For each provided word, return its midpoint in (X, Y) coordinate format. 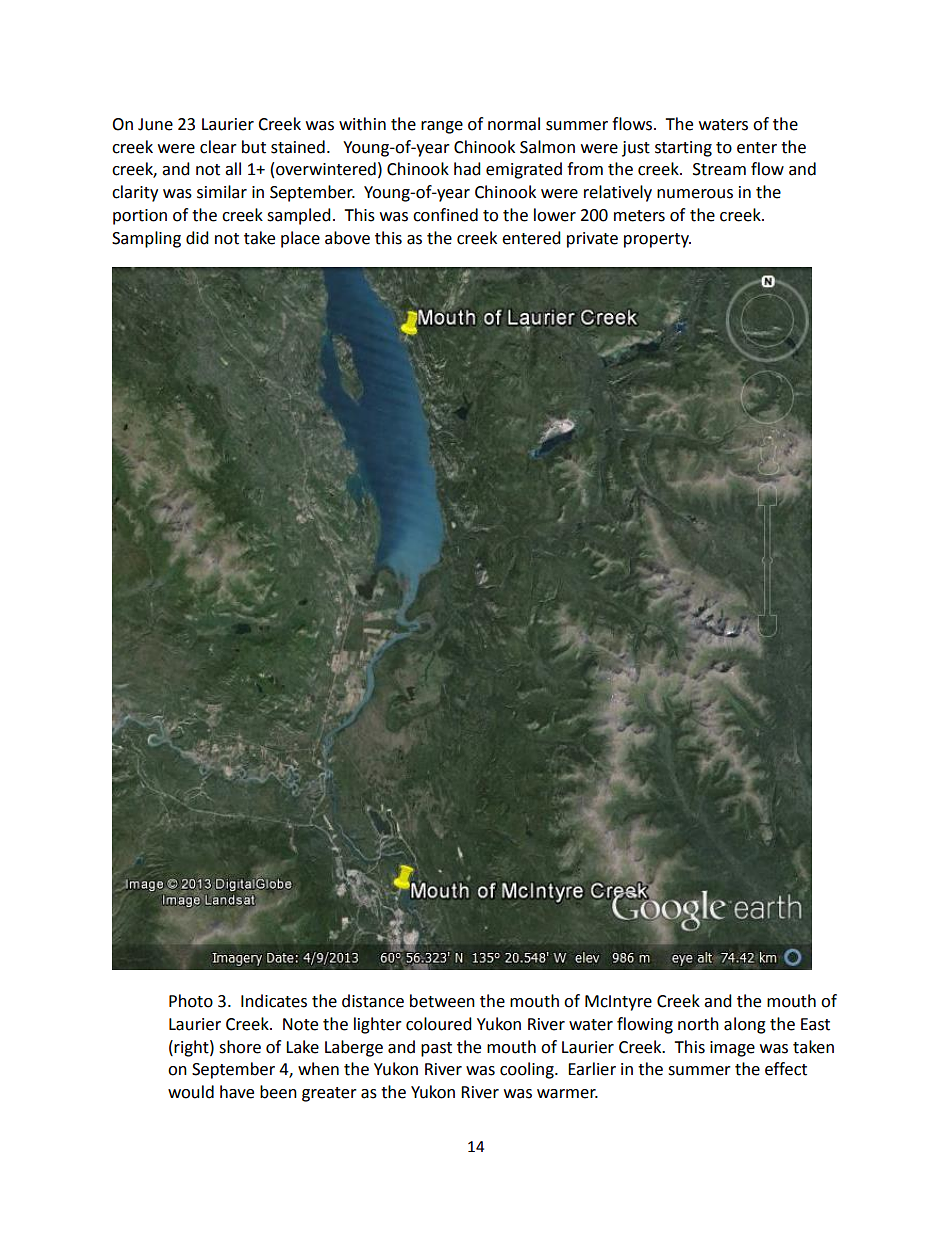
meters (639, 216)
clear (218, 147)
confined (445, 215)
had (467, 169)
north (698, 1024)
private (592, 240)
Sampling (146, 239)
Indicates (274, 1001)
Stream (719, 169)
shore (240, 1047)
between (442, 1001)
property (657, 240)
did (197, 238)
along (745, 1025)
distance (373, 1001)
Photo (191, 1001)
